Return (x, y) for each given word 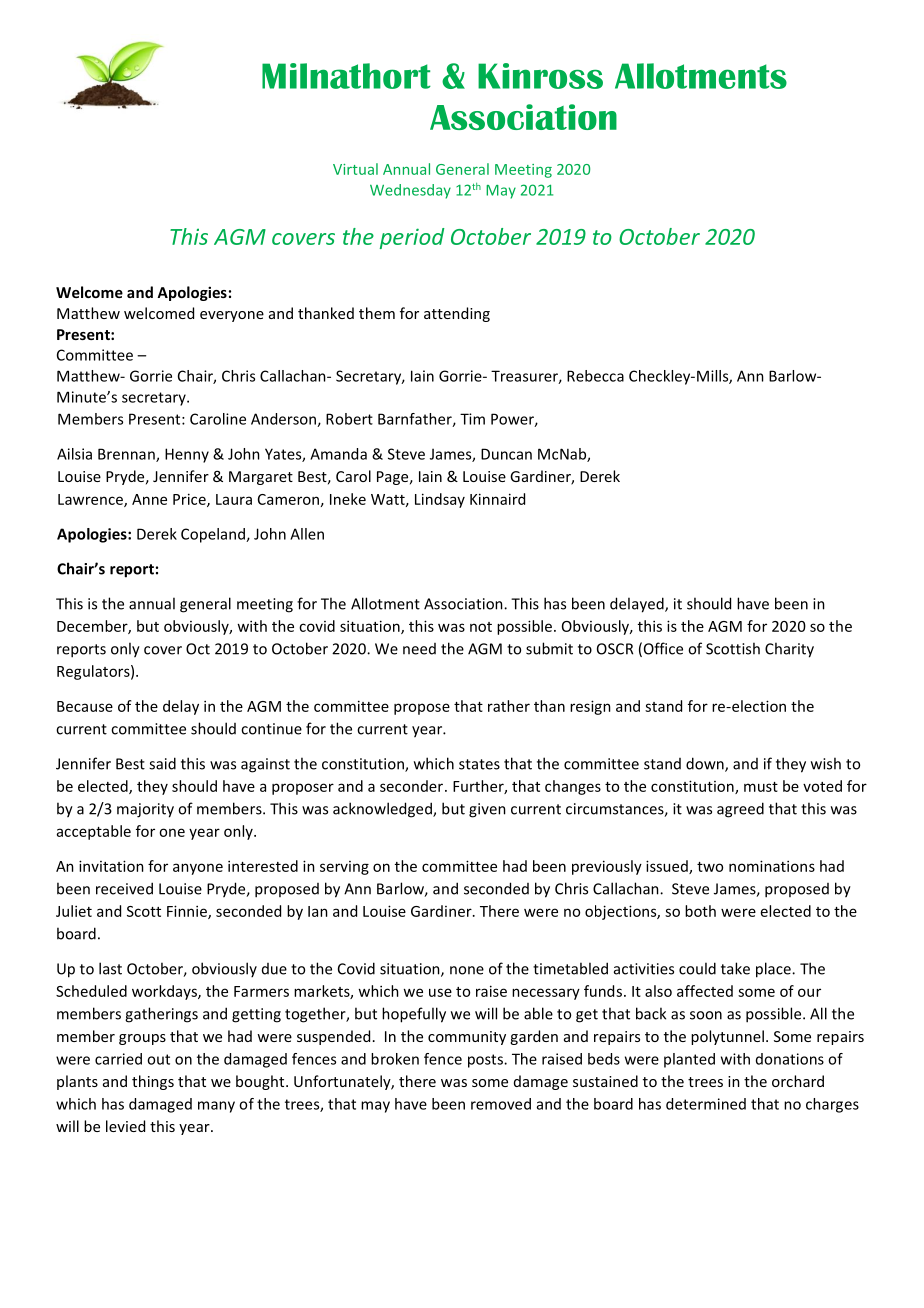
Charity (789, 650)
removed (501, 1104)
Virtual (355, 169)
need (419, 649)
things (153, 1082)
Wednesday (410, 191)
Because (85, 706)
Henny (187, 455)
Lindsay (440, 500)
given (487, 810)
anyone (198, 869)
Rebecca (595, 376)
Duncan (506, 454)
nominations (772, 866)
